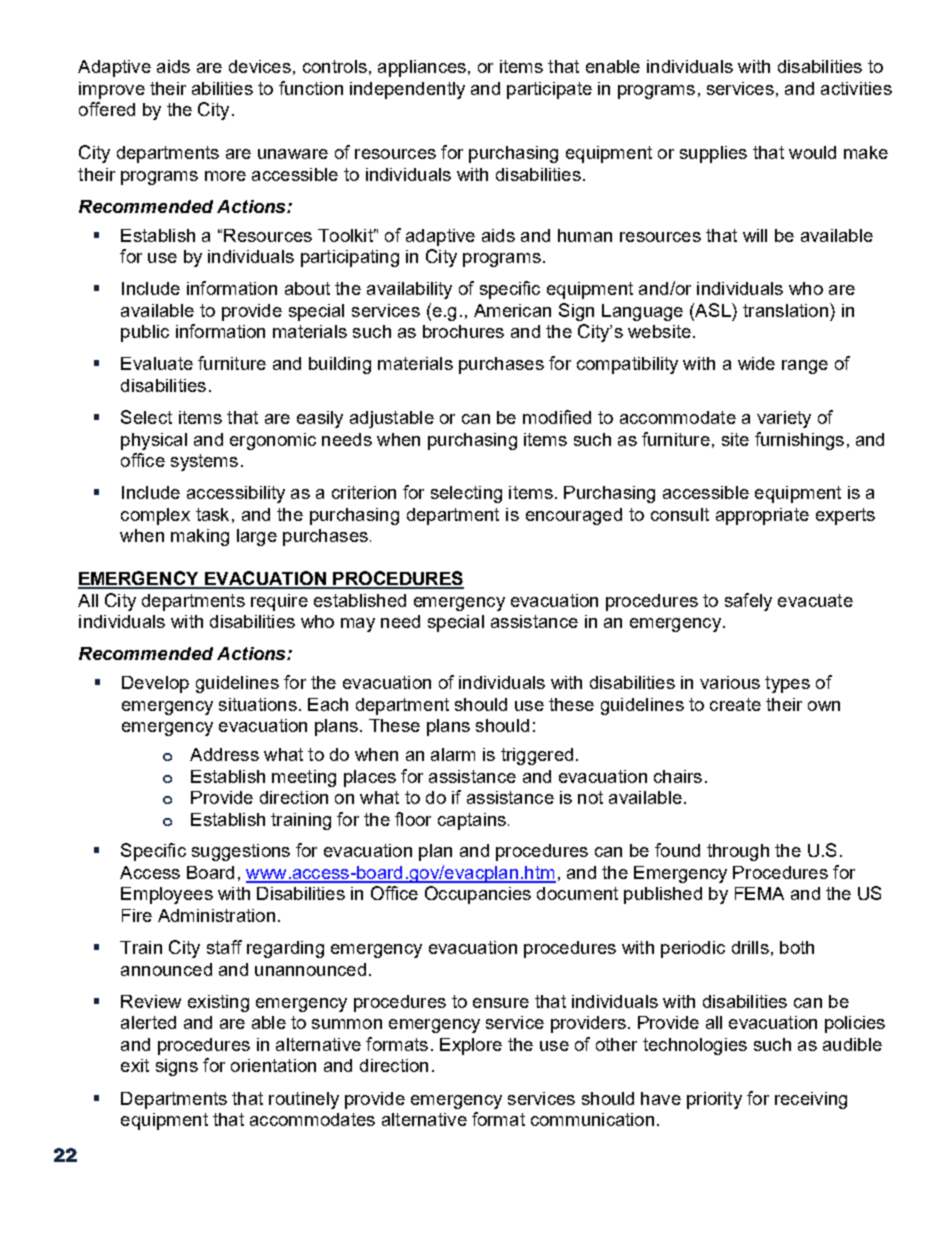 The height and width of the document is (1233, 952). What do you see at coordinates (260, 66) in the document?
I see `devices` at bounding box center [260, 66].
